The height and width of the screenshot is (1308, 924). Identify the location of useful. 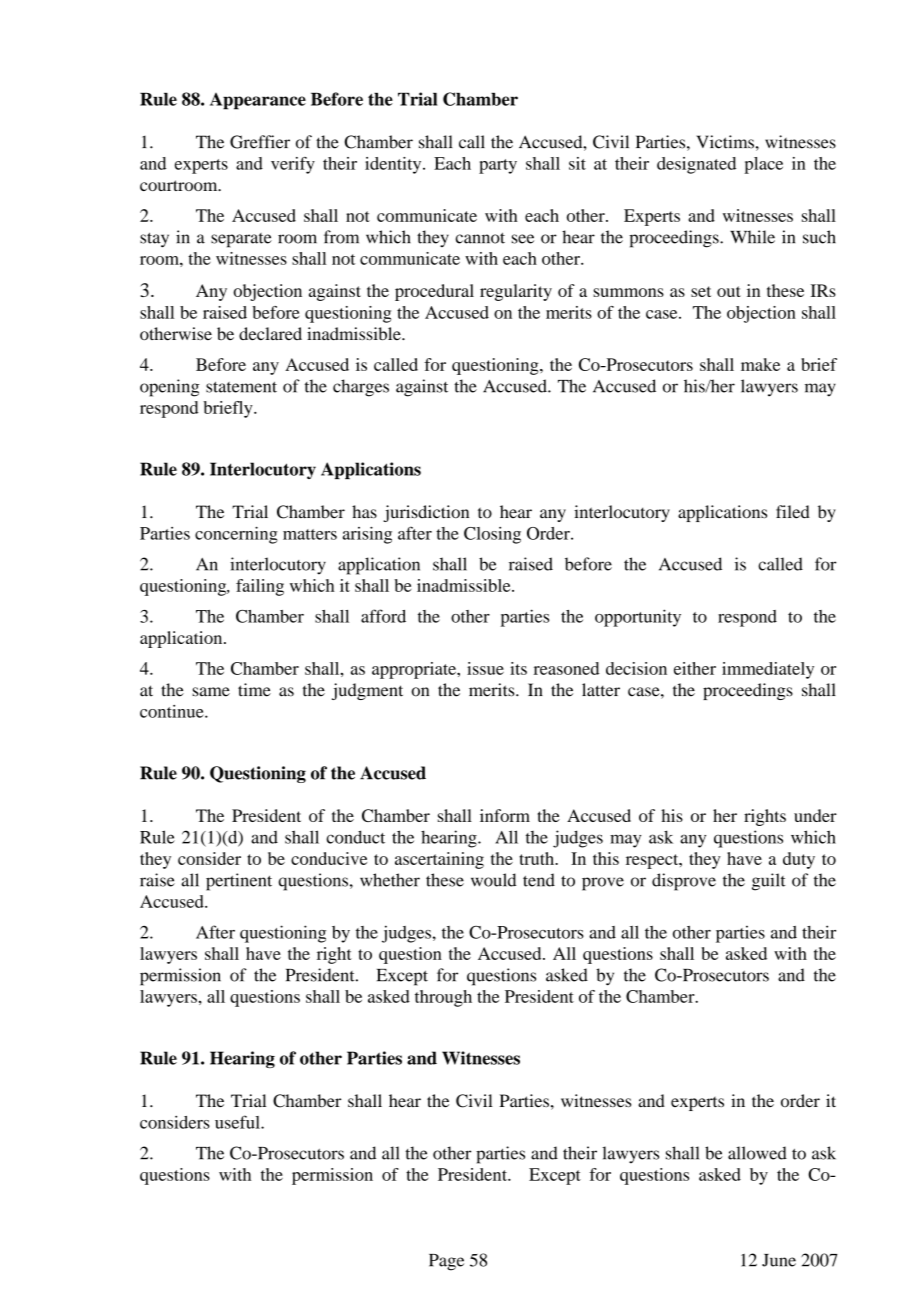
(238, 1122).
